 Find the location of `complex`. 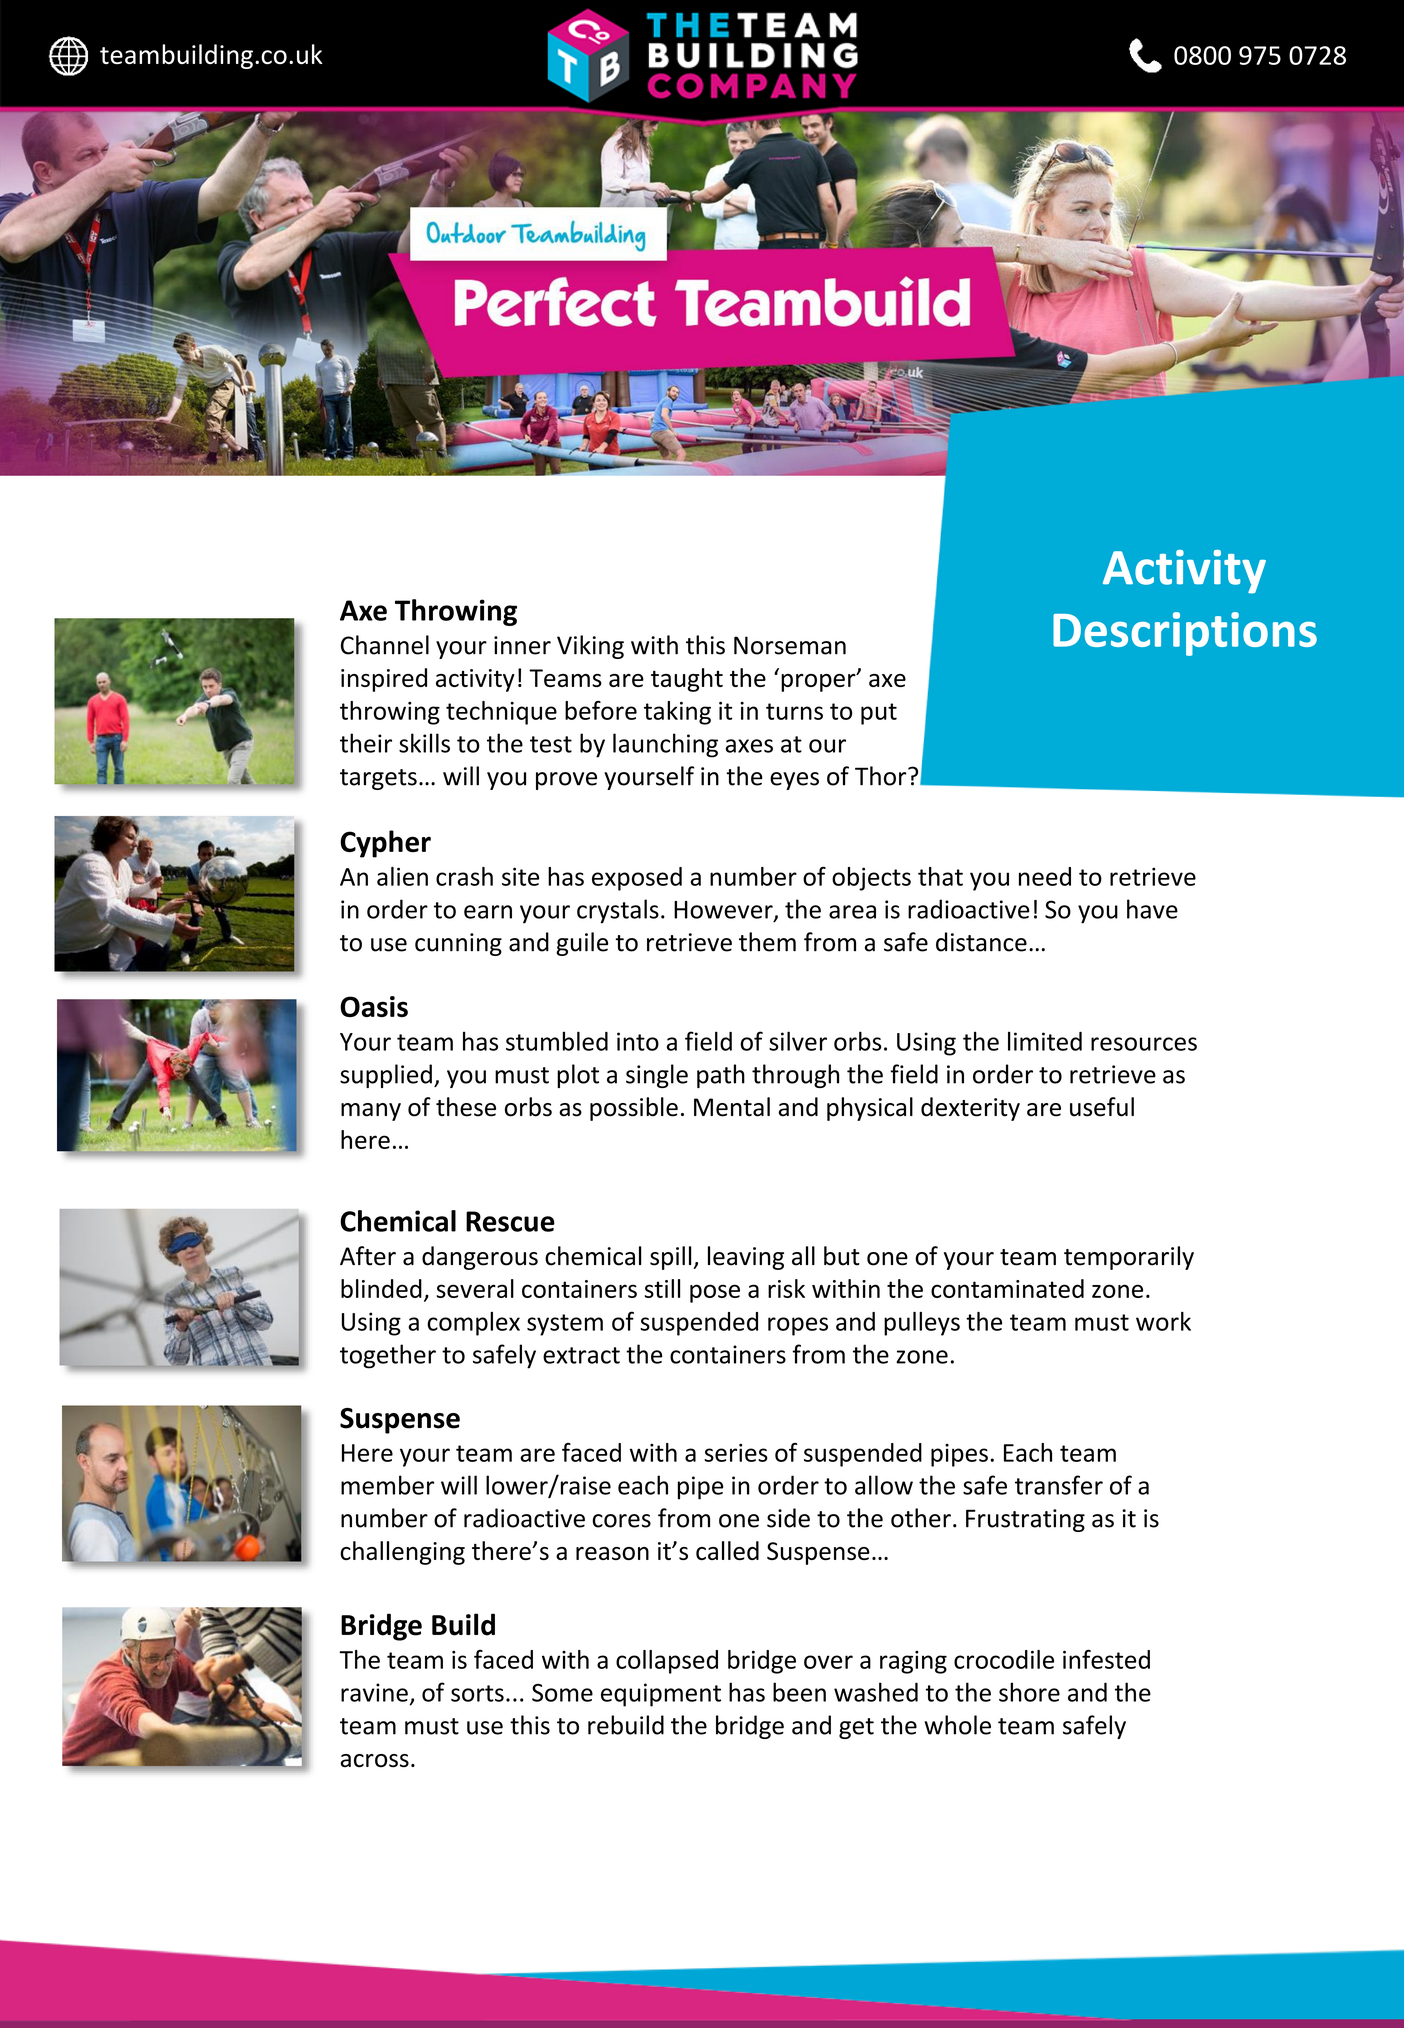

complex is located at coordinates (473, 1324).
